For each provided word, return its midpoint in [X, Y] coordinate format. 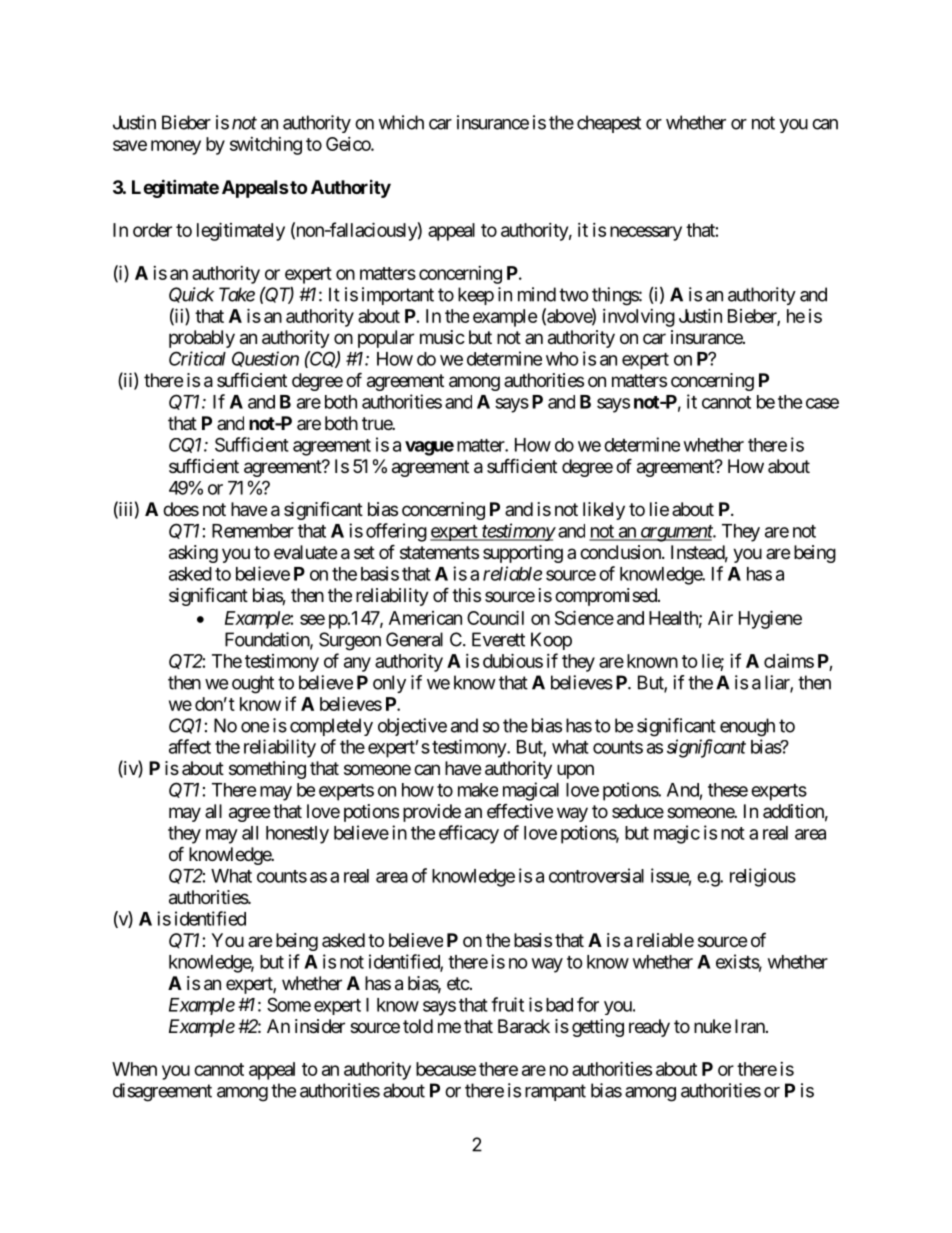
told [418, 1026]
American [425, 618]
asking [193, 554]
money [176, 147]
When [134, 1069]
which [401, 122]
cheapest [609, 124]
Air [720, 618]
